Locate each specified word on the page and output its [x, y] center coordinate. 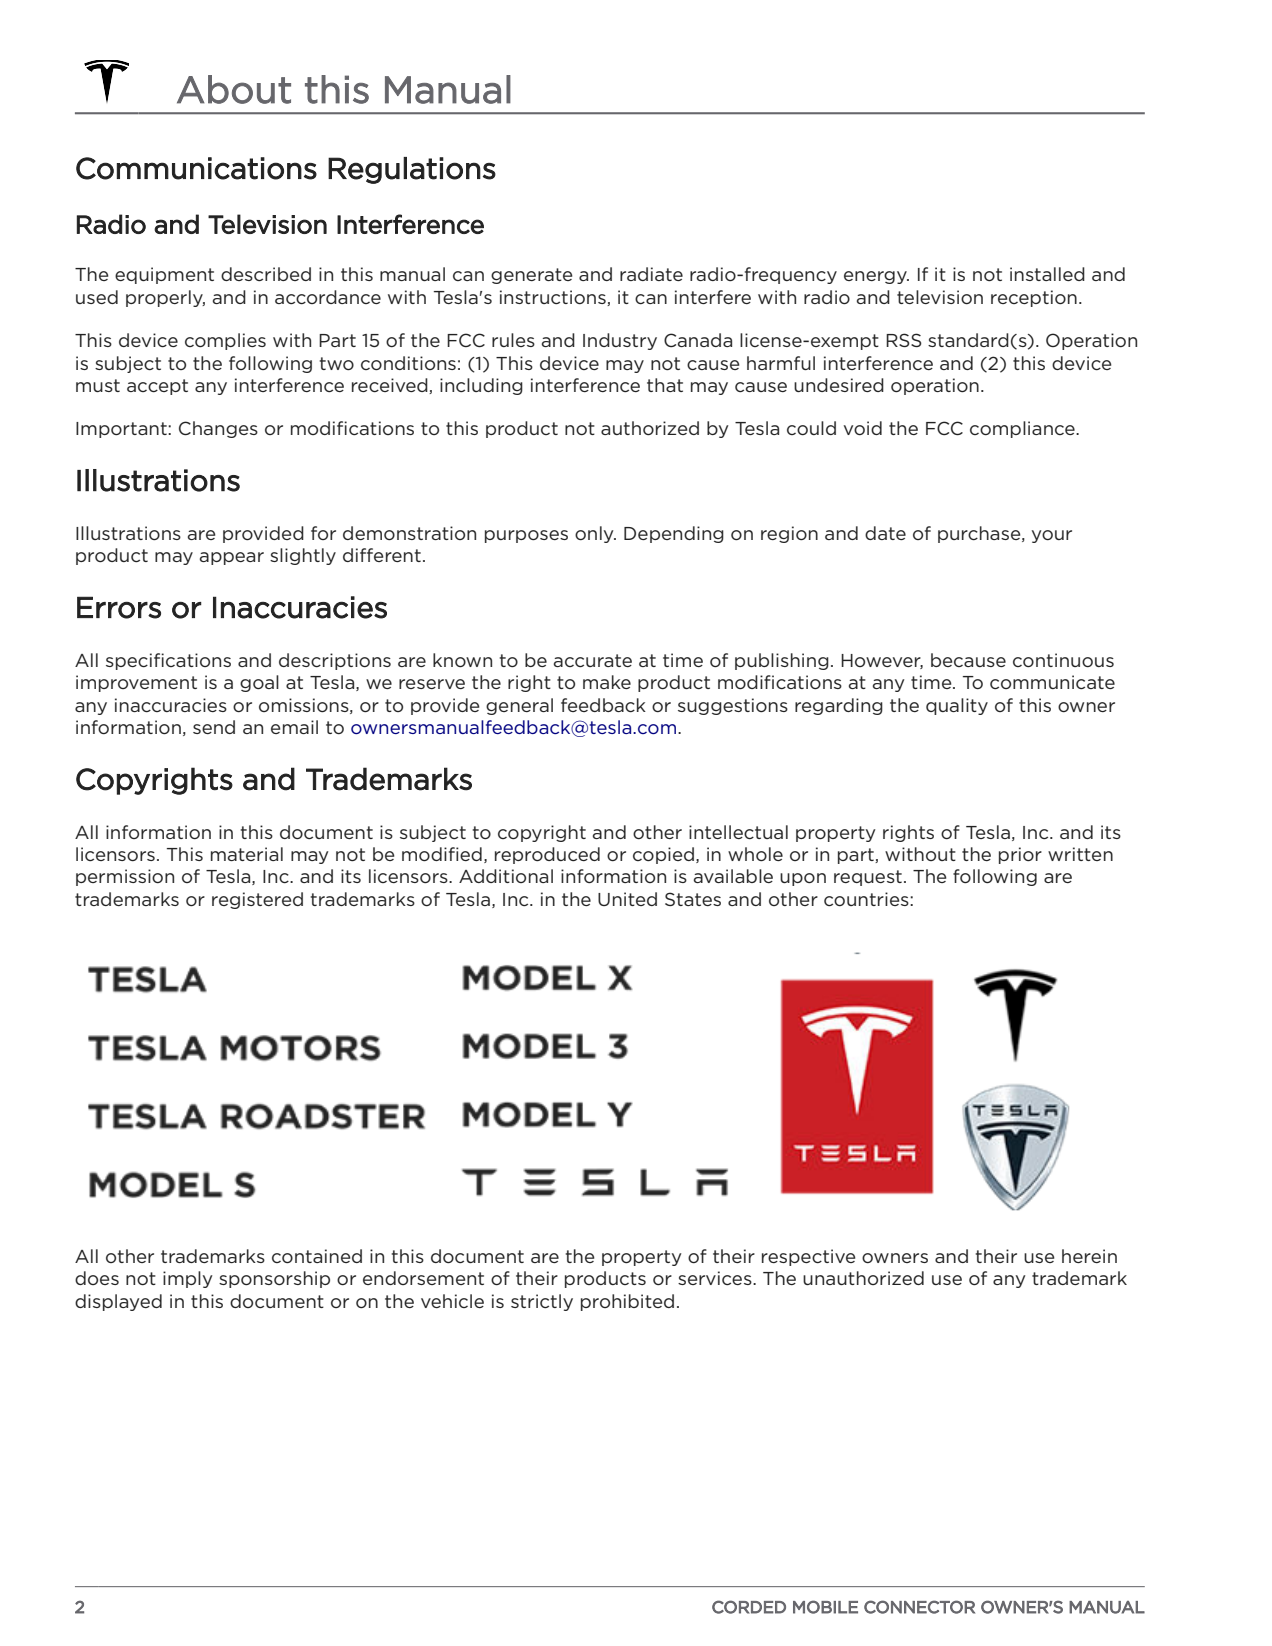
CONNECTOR [919, 1607]
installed [1047, 274]
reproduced [547, 855]
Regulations [412, 170]
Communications [196, 168]
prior [1020, 855]
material [247, 854]
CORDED [749, 1607]
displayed [118, 1302]
